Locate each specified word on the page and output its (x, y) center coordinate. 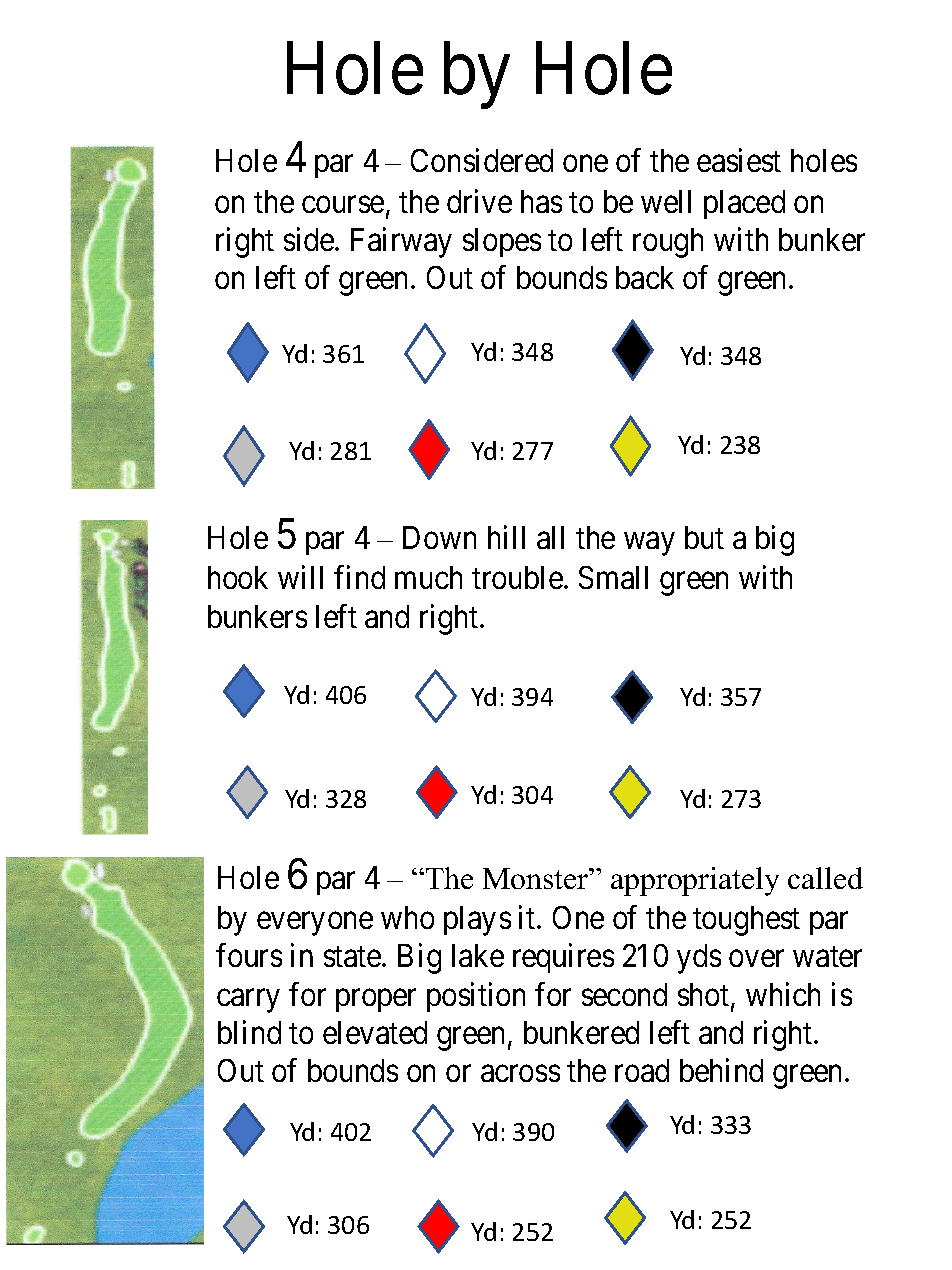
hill (506, 537)
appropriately (695, 881)
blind (249, 1032)
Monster (537, 878)
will (300, 577)
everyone (315, 924)
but (704, 537)
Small (613, 577)
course (343, 204)
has (541, 201)
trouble (517, 577)
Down (439, 537)
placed (744, 204)
